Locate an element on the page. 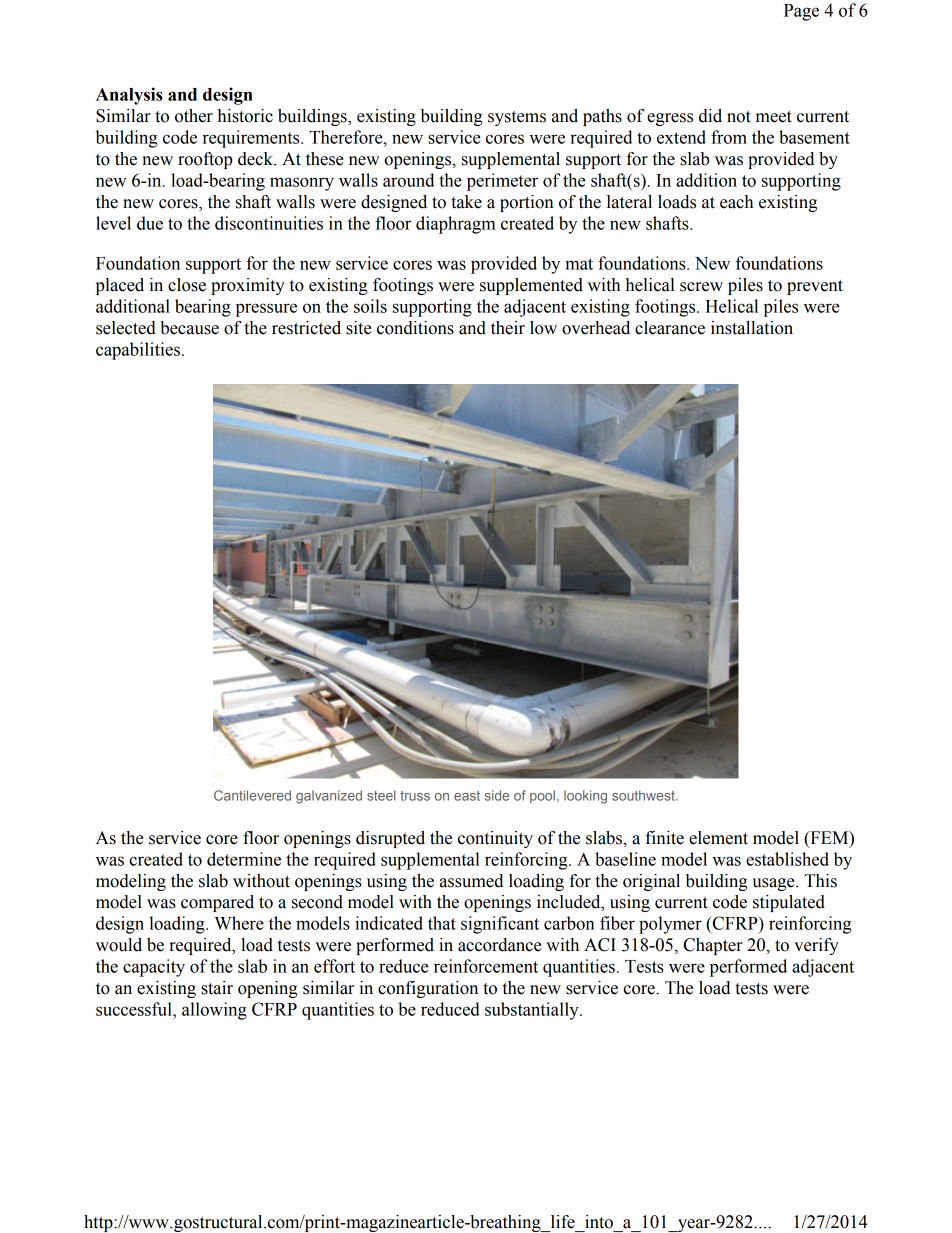  Analysis is located at coordinates (129, 96).
